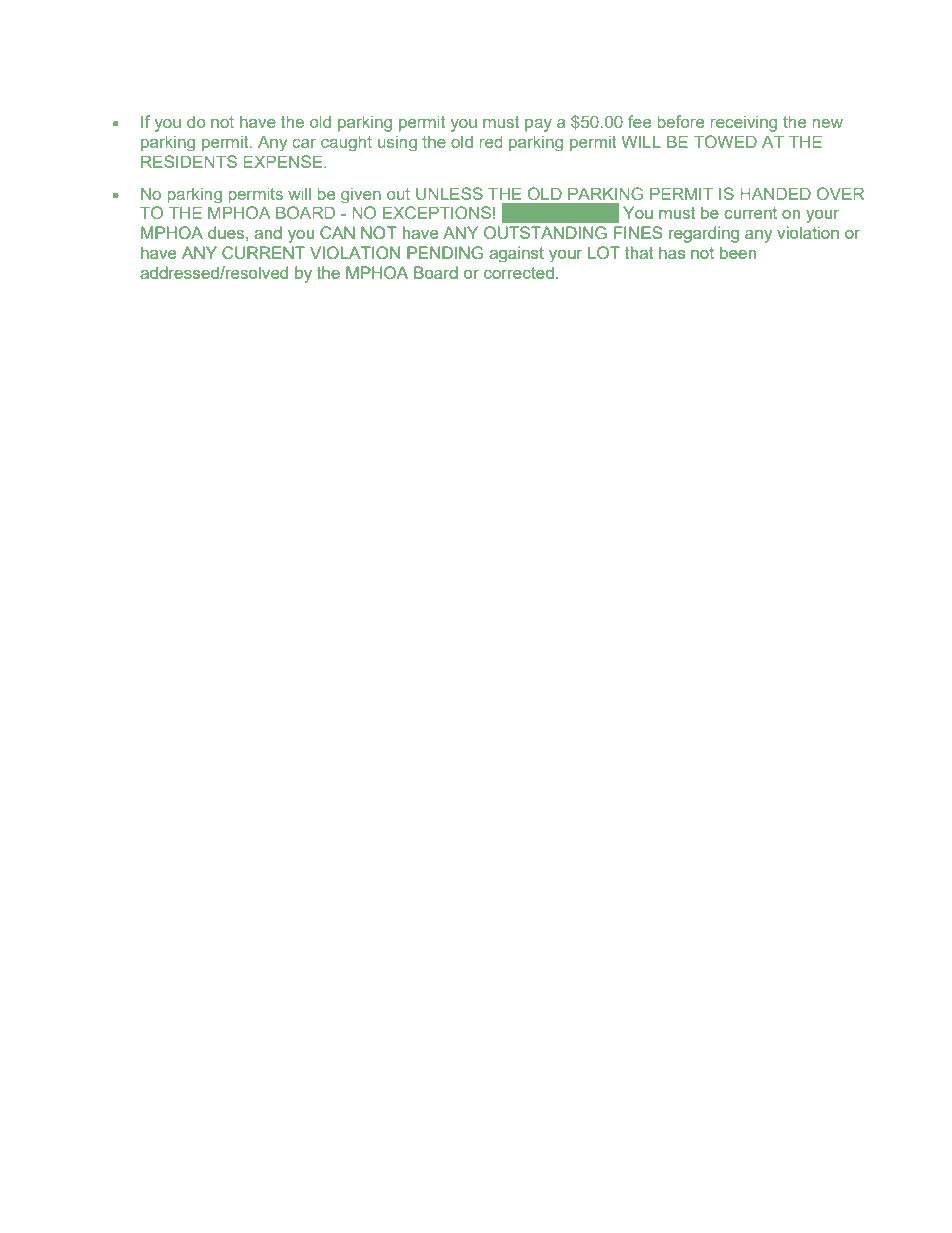  I want to click on receiving, so click(744, 123).
